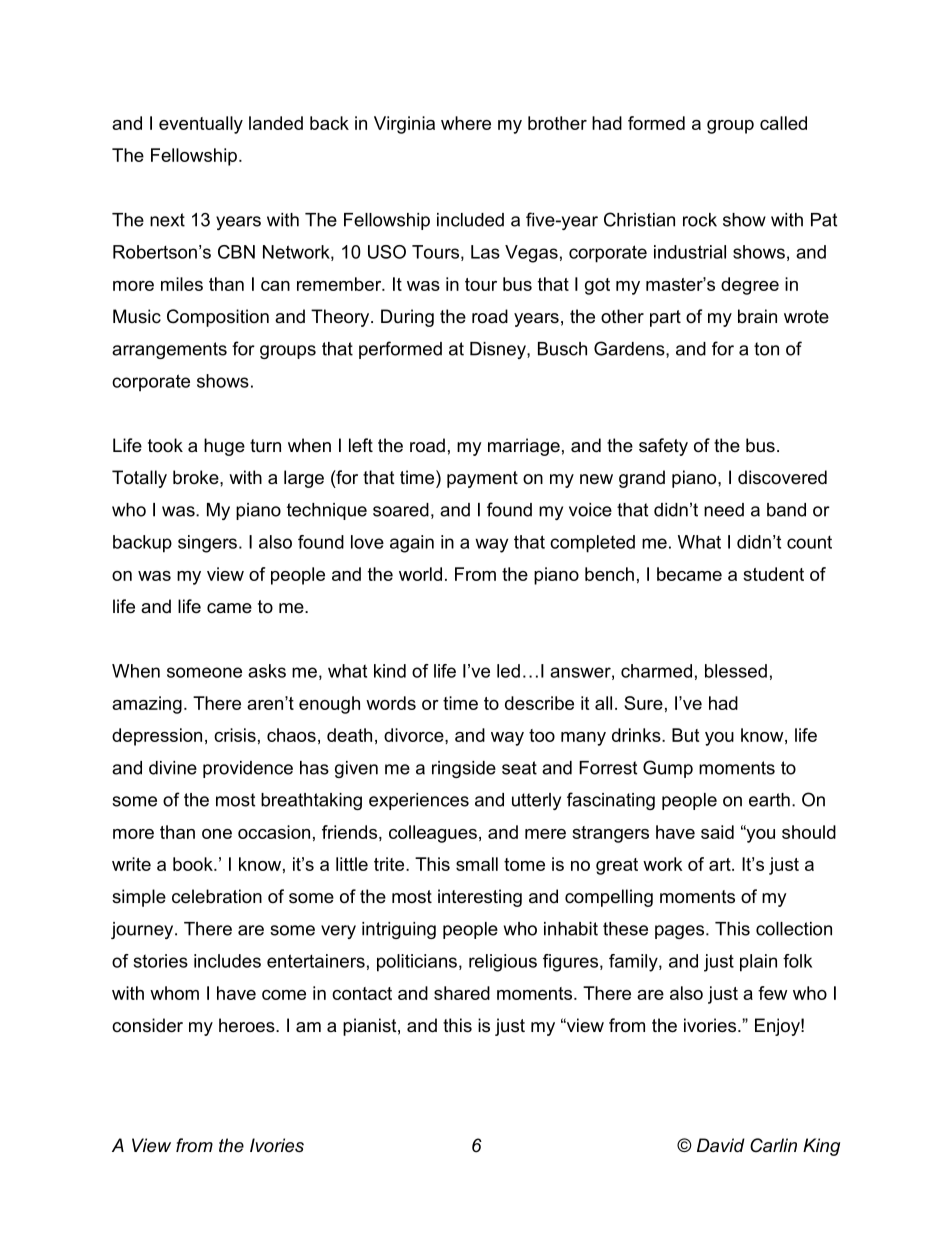 The width and height of the screenshot is (952, 1233). Describe the element at coordinates (736, 671) in the screenshot. I see `blessed` at that location.
